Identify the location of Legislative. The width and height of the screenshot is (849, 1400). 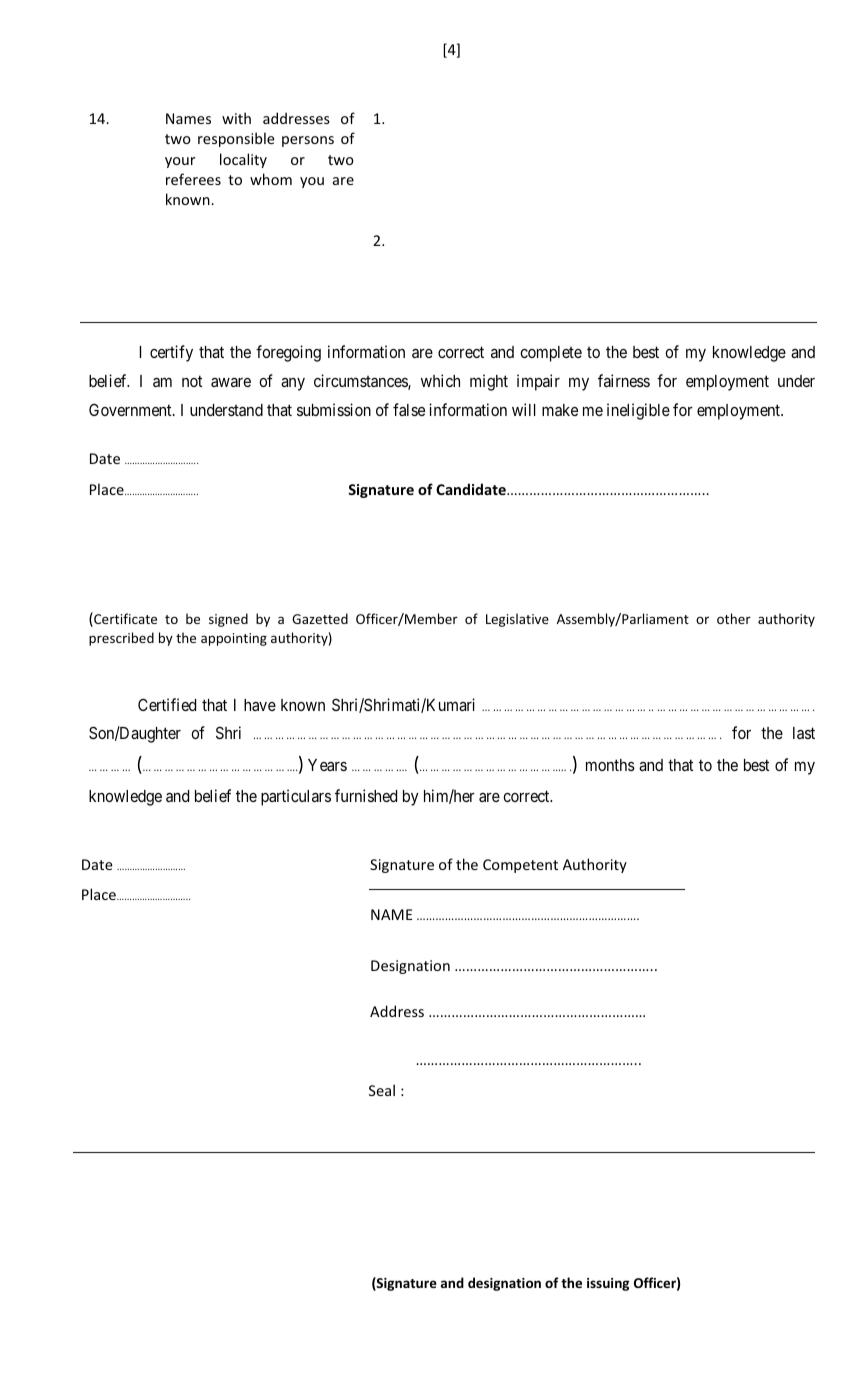
(517, 620).
